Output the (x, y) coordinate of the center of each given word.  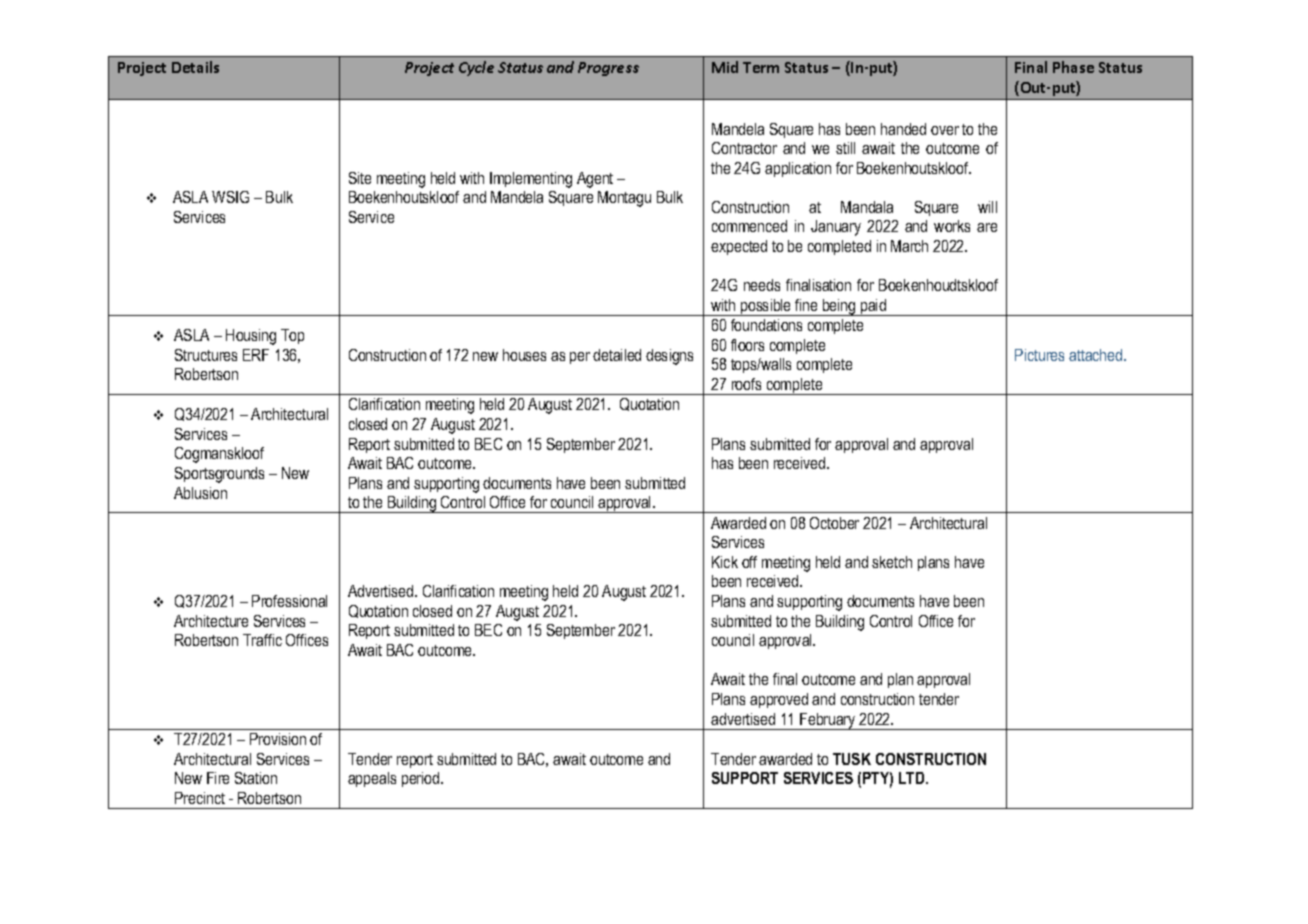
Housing (251, 337)
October (834, 523)
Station (256, 778)
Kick (725, 562)
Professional (289, 601)
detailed (617, 355)
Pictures (1039, 355)
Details (195, 67)
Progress (608, 69)
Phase (1073, 67)
